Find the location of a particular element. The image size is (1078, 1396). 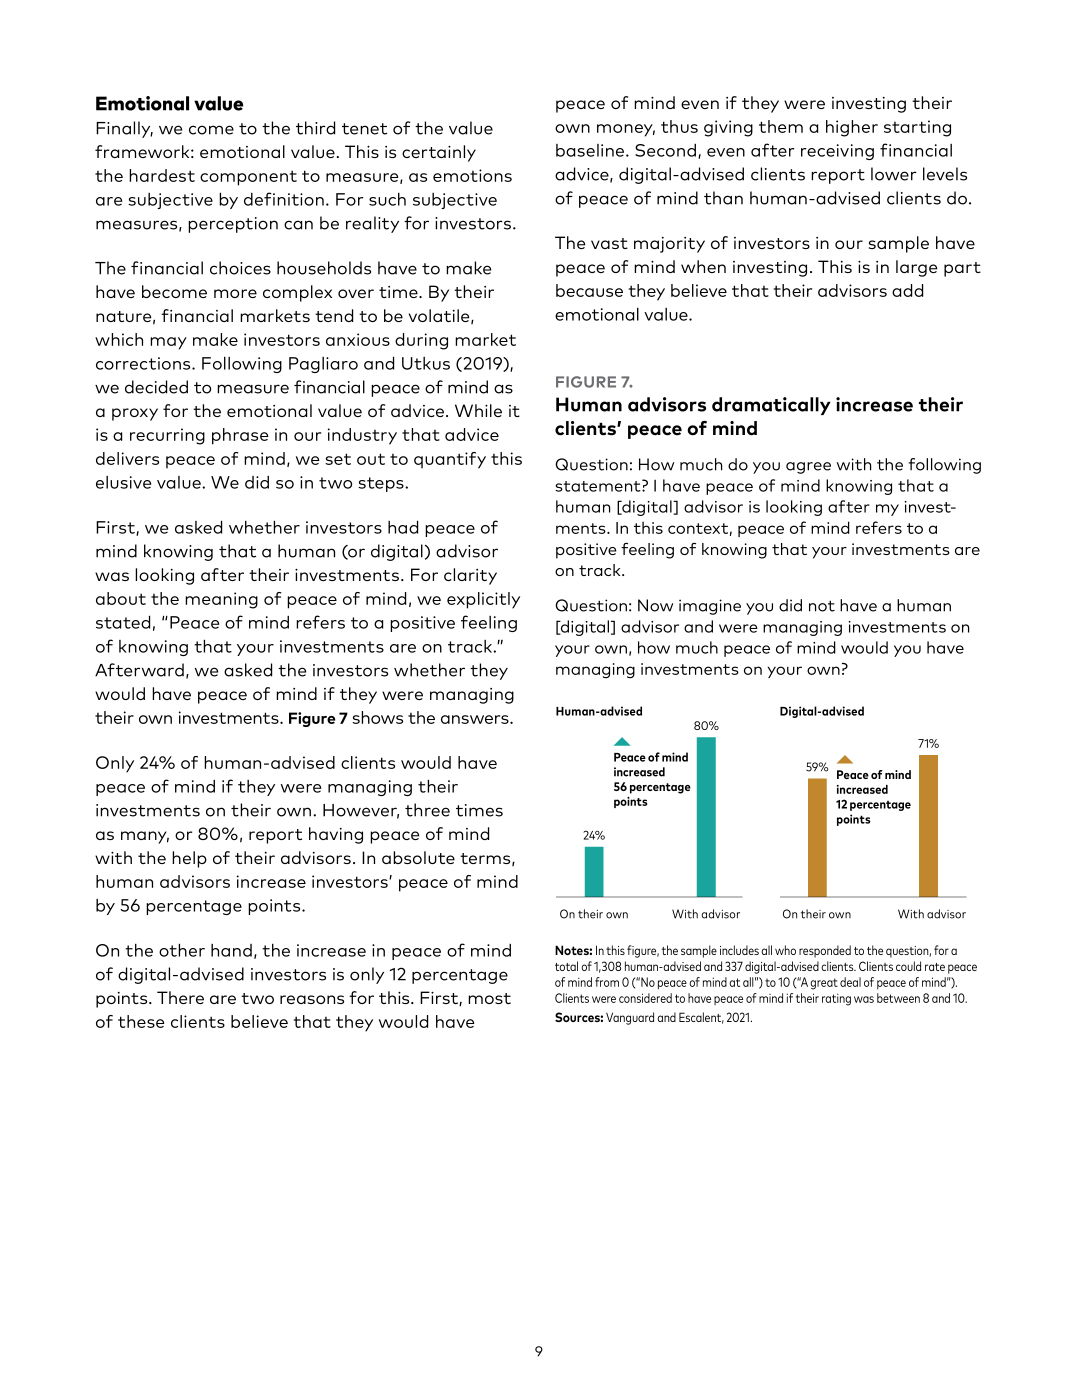

shows is located at coordinates (377, 717).
